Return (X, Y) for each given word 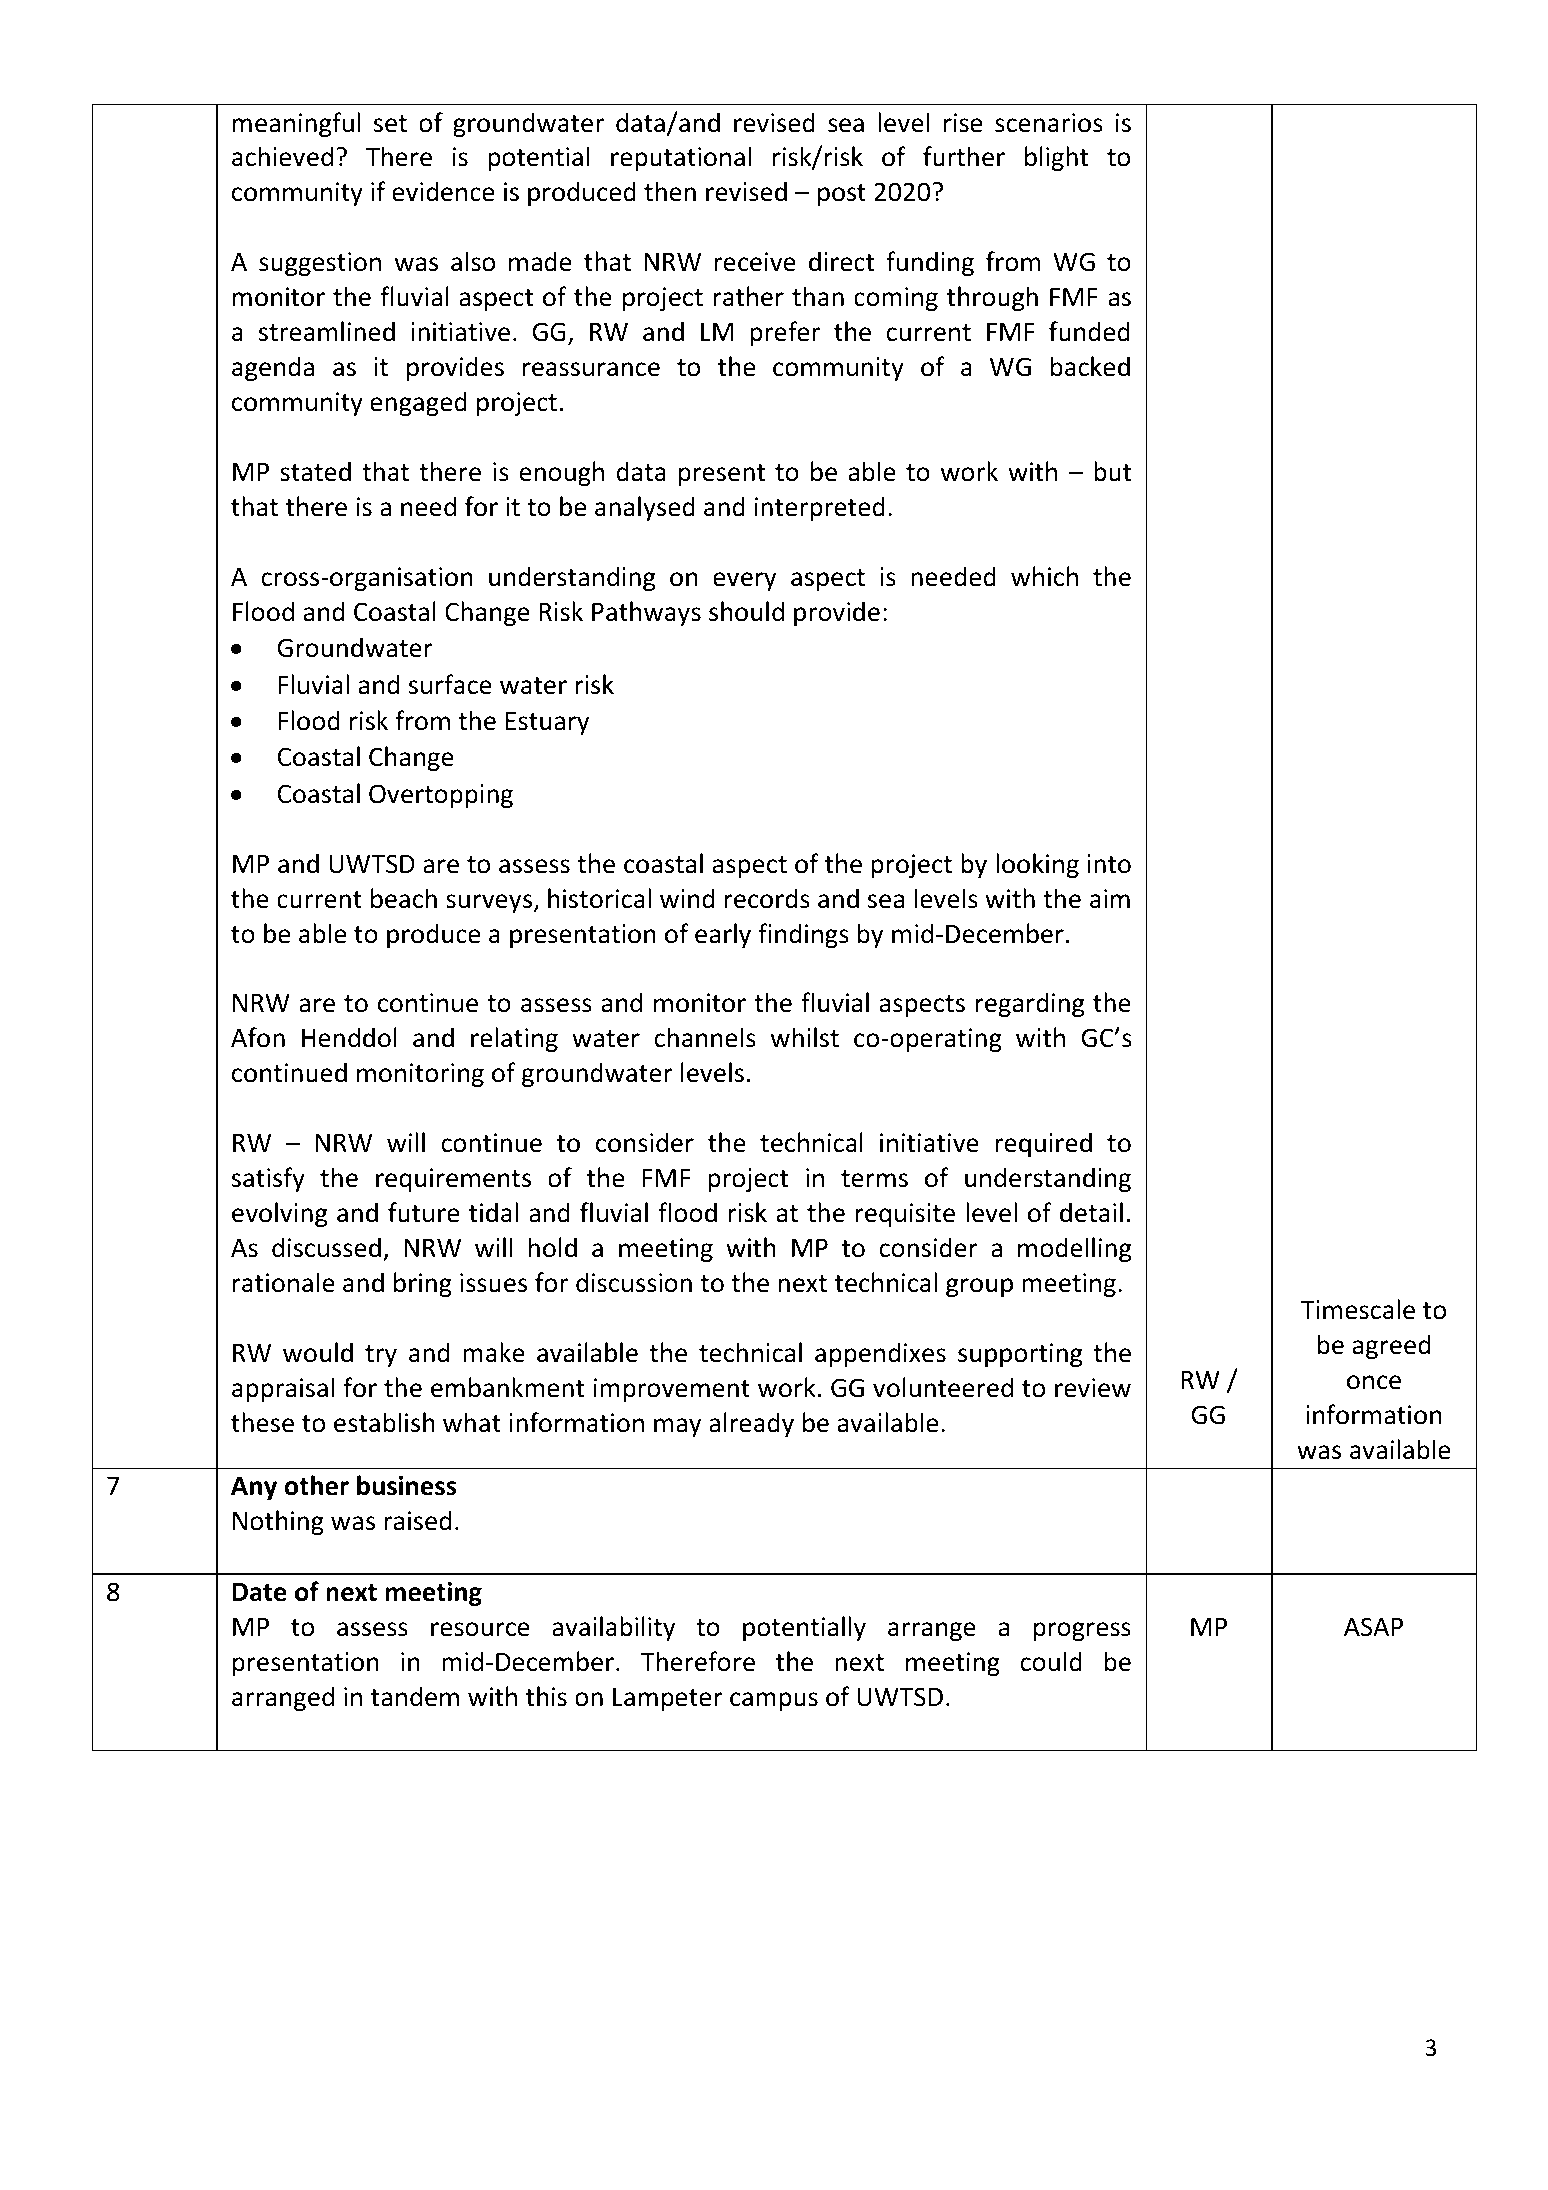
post (842, 195)
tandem (415, 1696)
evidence (443, 191)
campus (774, 1701)
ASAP (1373, 1627)
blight (1056, 158)
